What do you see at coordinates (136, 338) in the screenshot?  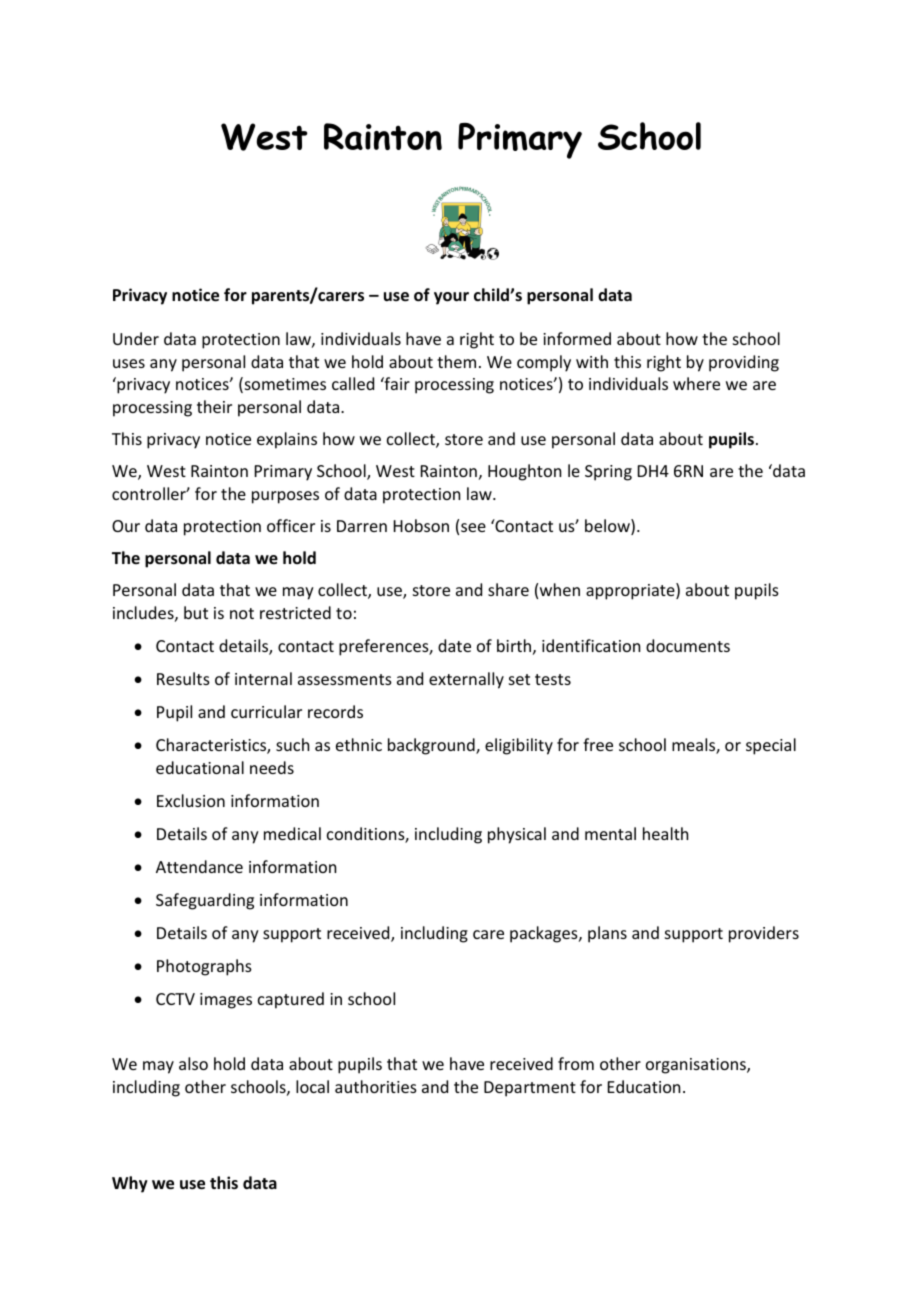 I see `Under` at bounding box center [136, 338].
